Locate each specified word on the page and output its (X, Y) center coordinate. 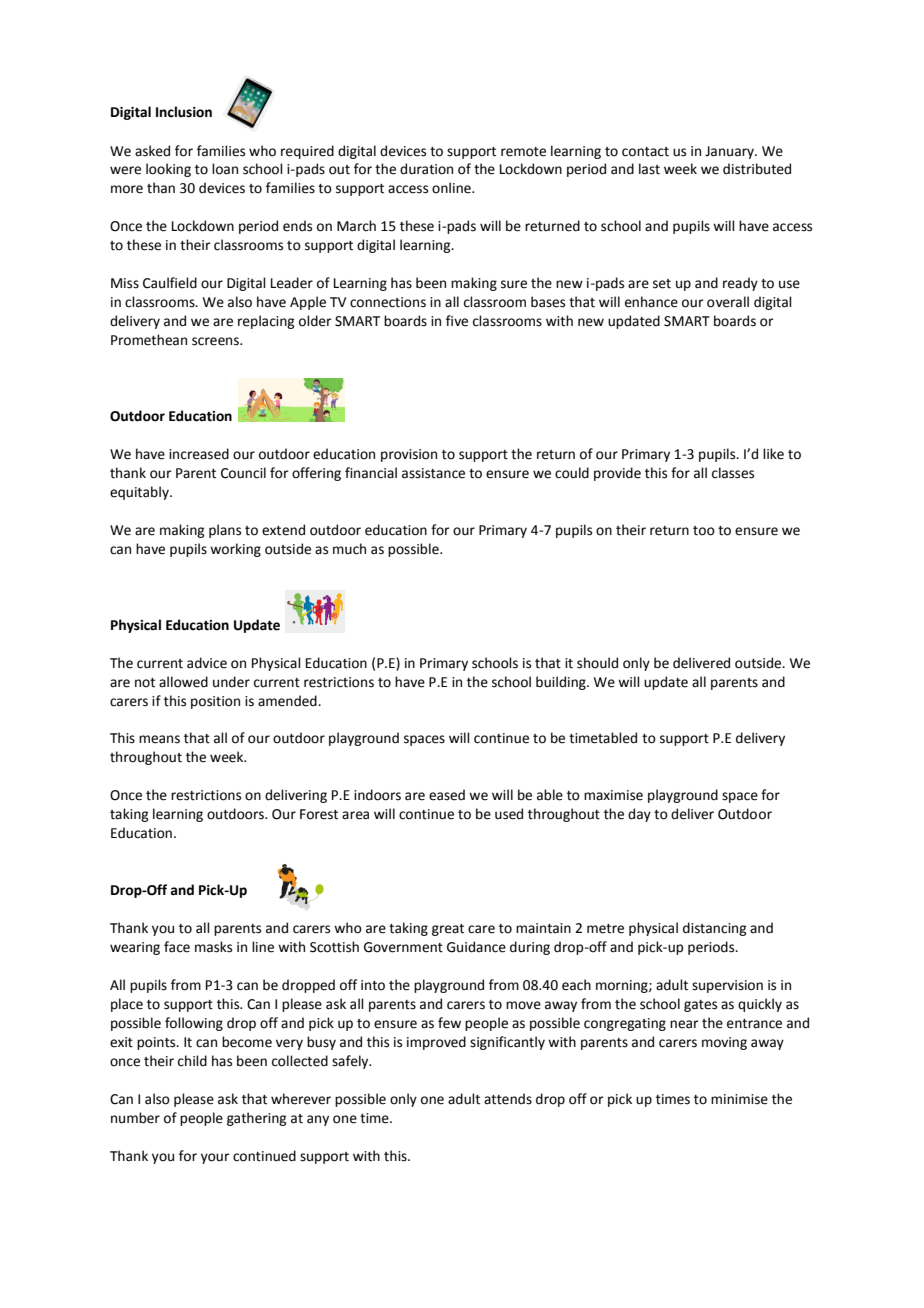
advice (207, 663)
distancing (714, 929)
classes (733, 473)
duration (426, 169)
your (215, 1158)
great (448, 930)
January (730, 152)
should (597, 663)
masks (213, 947)
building (562, 683)
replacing (266, 322)
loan (225, 169)
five (457, 321)
